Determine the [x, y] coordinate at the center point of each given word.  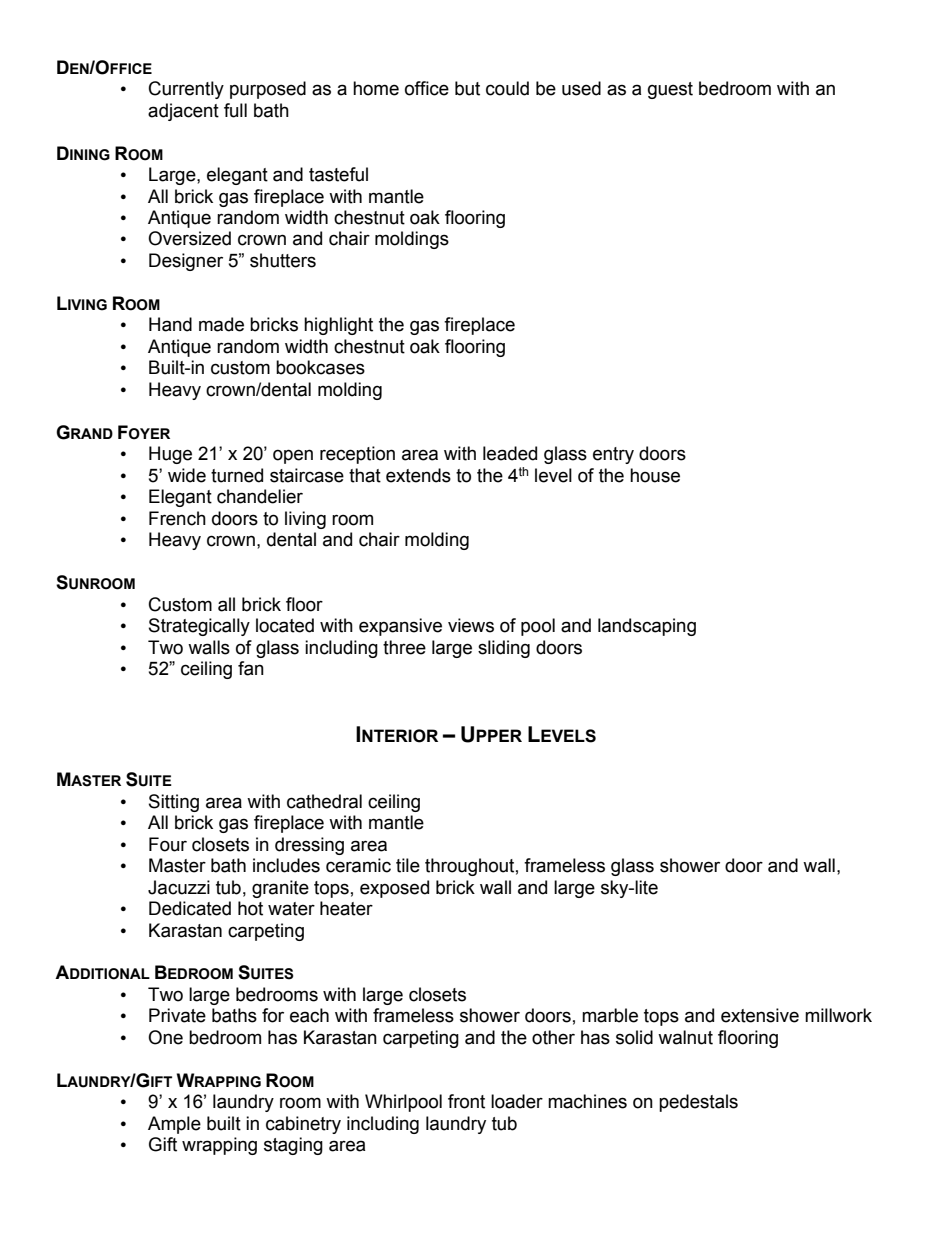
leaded [510, 453]
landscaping [647, 627]
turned [237, 475]
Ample [174, 1125]
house [655, 475]
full [235, 110]
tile [408, 865]
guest [670, 90]
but [467, 88]
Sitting [174, 803]
